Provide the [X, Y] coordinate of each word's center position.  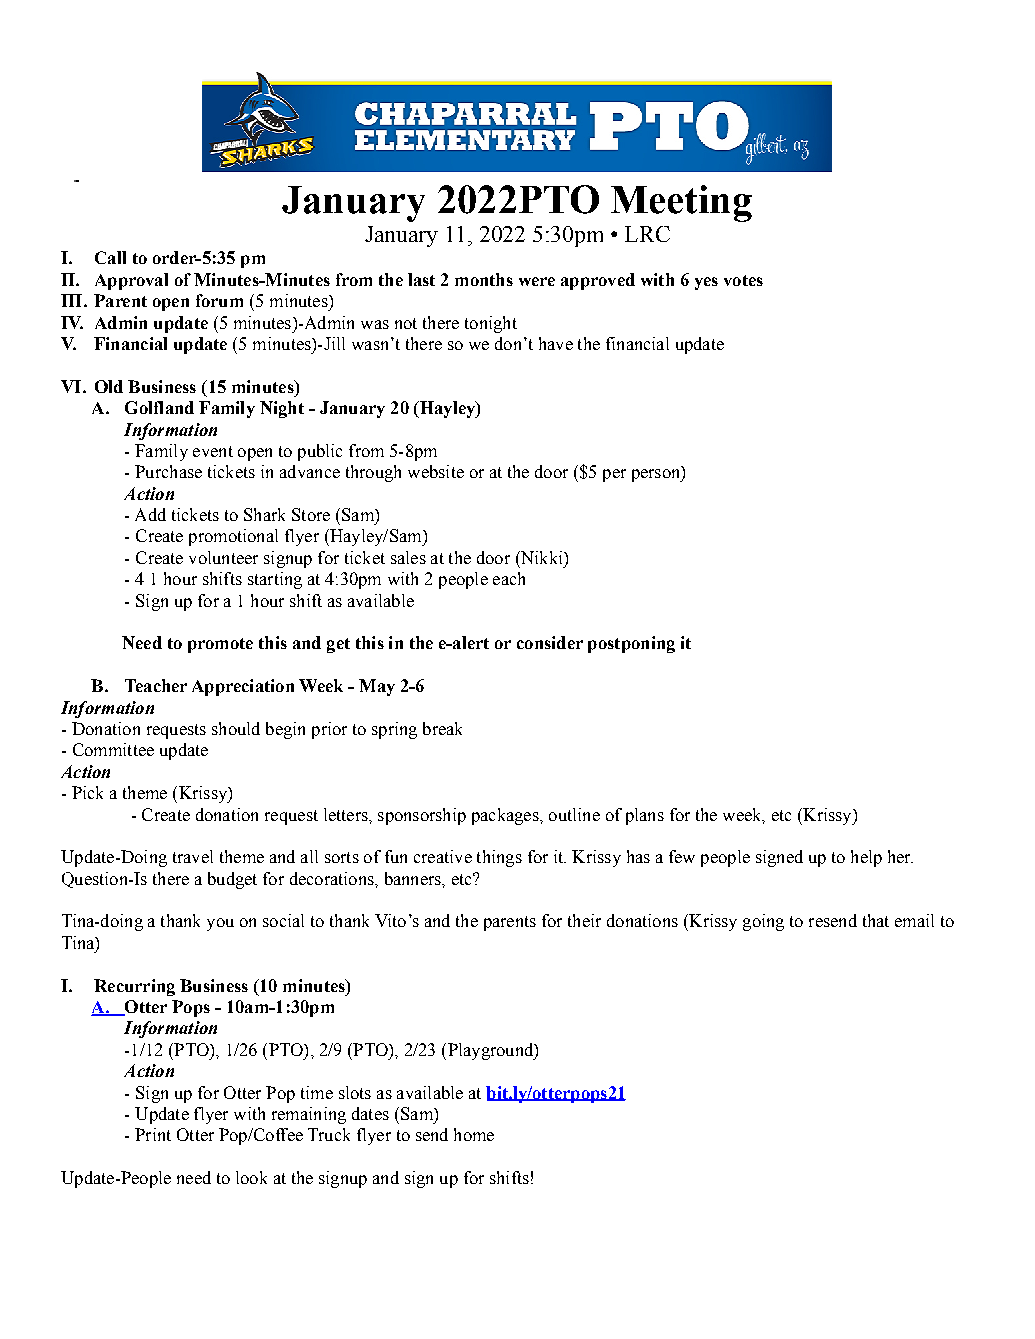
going [763, 922]
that [876, 920]
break [442, 728]
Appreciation [243, 687]
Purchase [168, 471]
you [220, 924]
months [484, 279]
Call [110, 257]
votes [743, 280]
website [436, 471]
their [584, 920]
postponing [631, 644]
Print [153, 1134]
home [474, 1134]
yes [706, 283]
